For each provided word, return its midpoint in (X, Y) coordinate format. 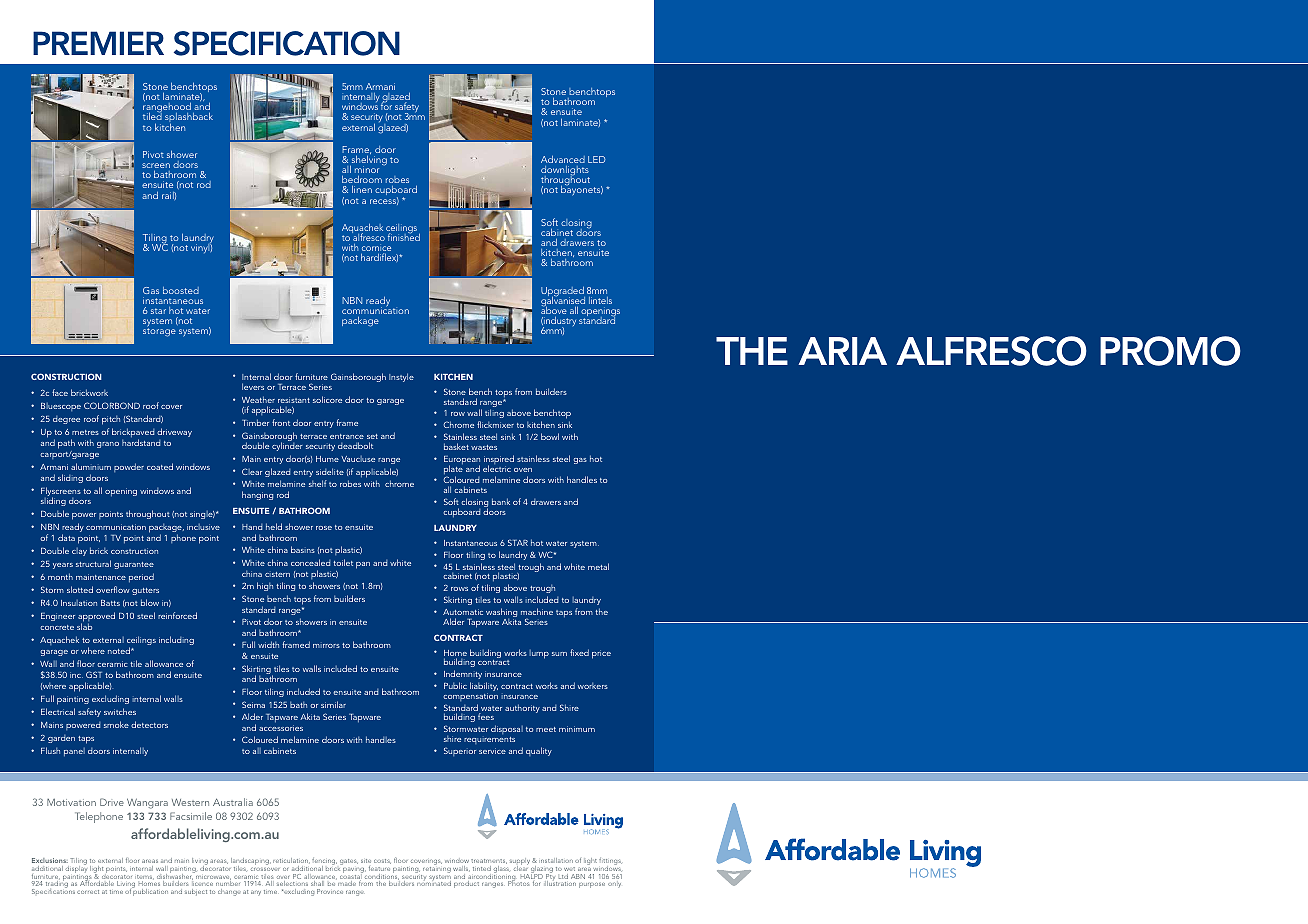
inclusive (203, 527)
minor (367, 169)
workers (593, 686)
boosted (181, 290)
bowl (550, 436)
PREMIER (98, 43)
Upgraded (563, 293)
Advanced (563, 159)
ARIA (842, 351)
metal (598, 566)
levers (253, 386)
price (601, 654)
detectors (149, 724)
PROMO (1170, 351)
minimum (577, 729)
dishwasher (174, 877)
